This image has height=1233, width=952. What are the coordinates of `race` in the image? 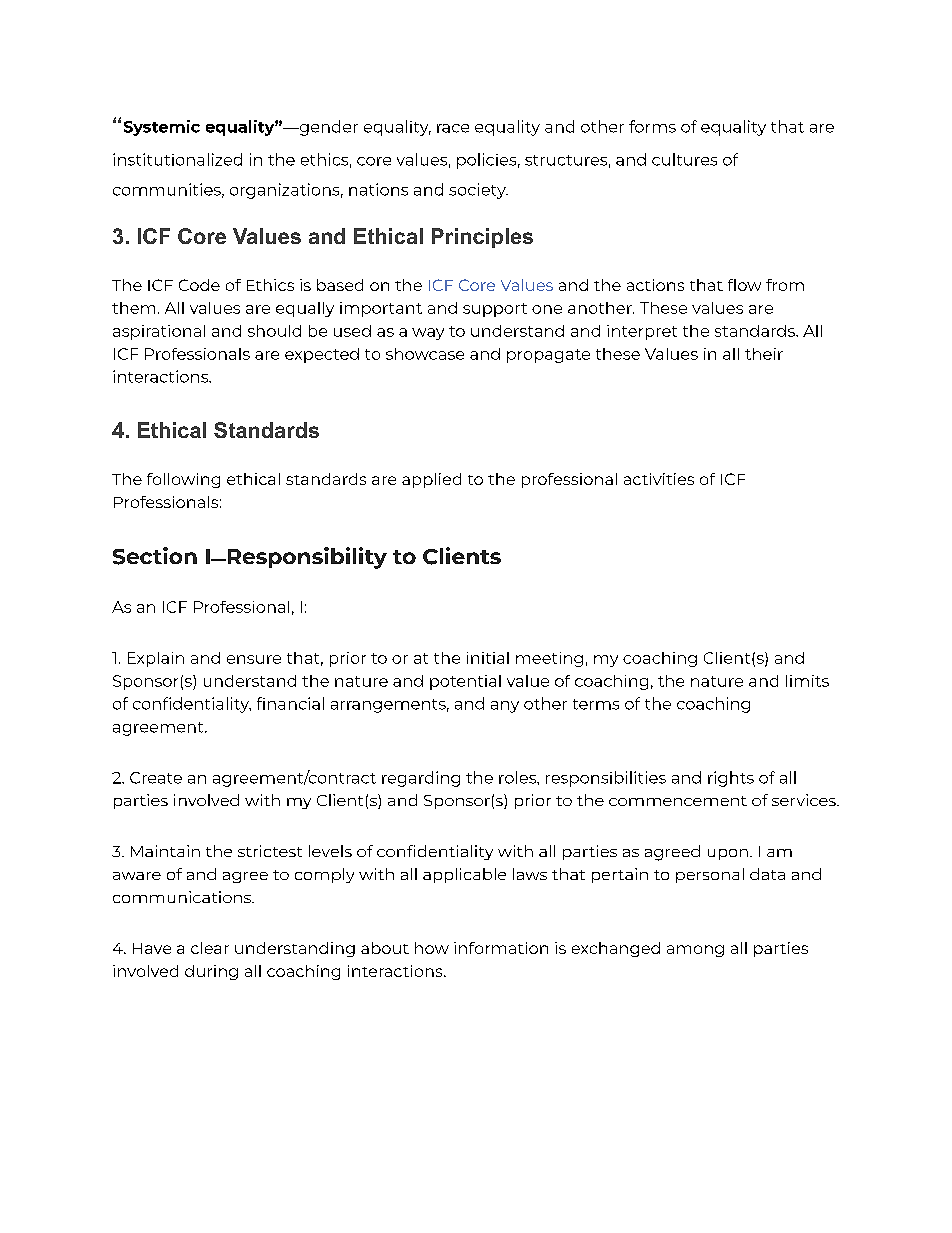 It's located at (453, 128).
